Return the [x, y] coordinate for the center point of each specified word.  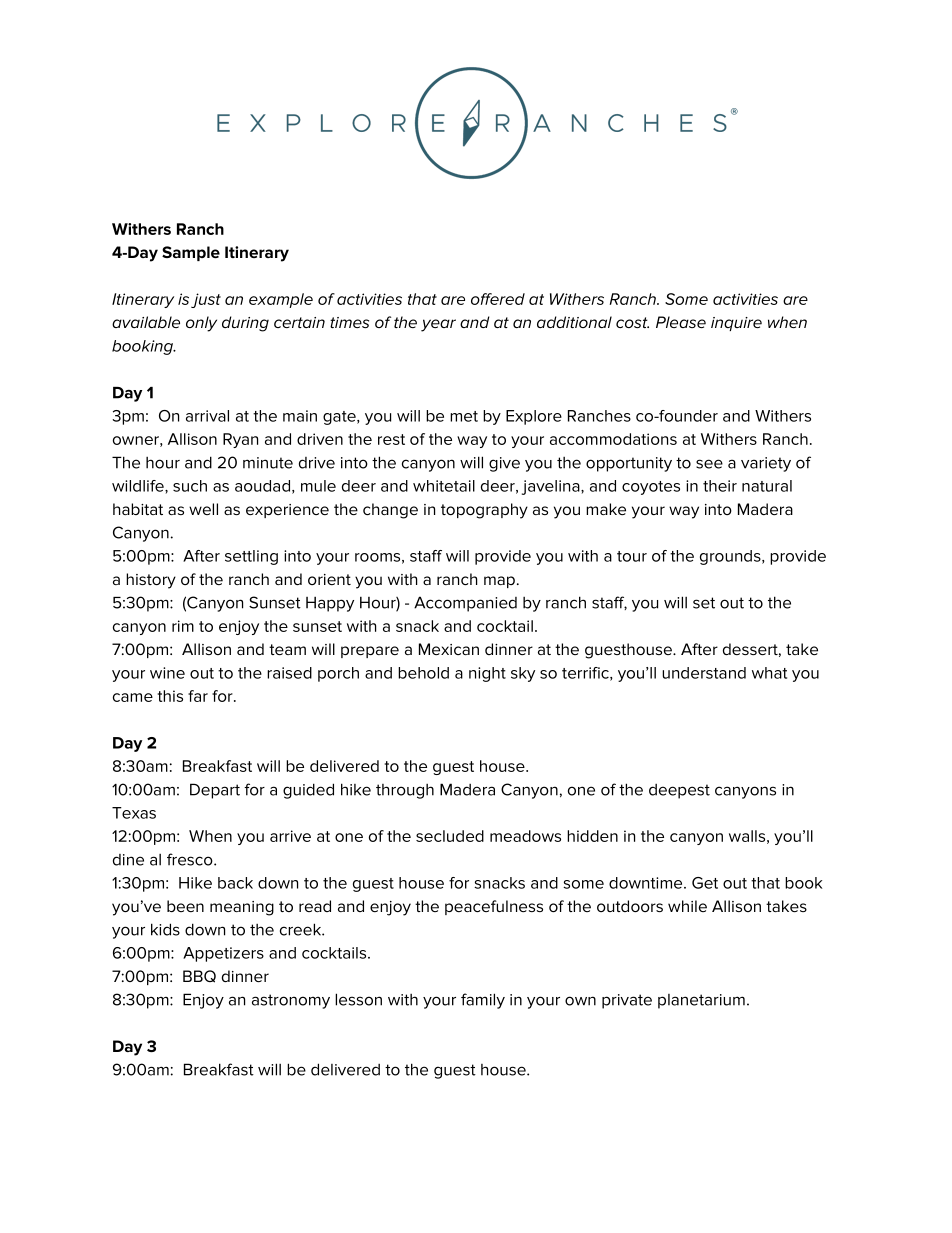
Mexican [449, 649]
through [405, 791]
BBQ [199, 976]
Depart [215, 791]
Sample [191, 253]
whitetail [444, 486]
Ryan [240, 440]
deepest [679, 791]
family [483, 1001]
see [709, 464]
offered [498, 299]
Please [681, 322]
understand [704, 673]
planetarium [701, 1001]
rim [183, 626]
